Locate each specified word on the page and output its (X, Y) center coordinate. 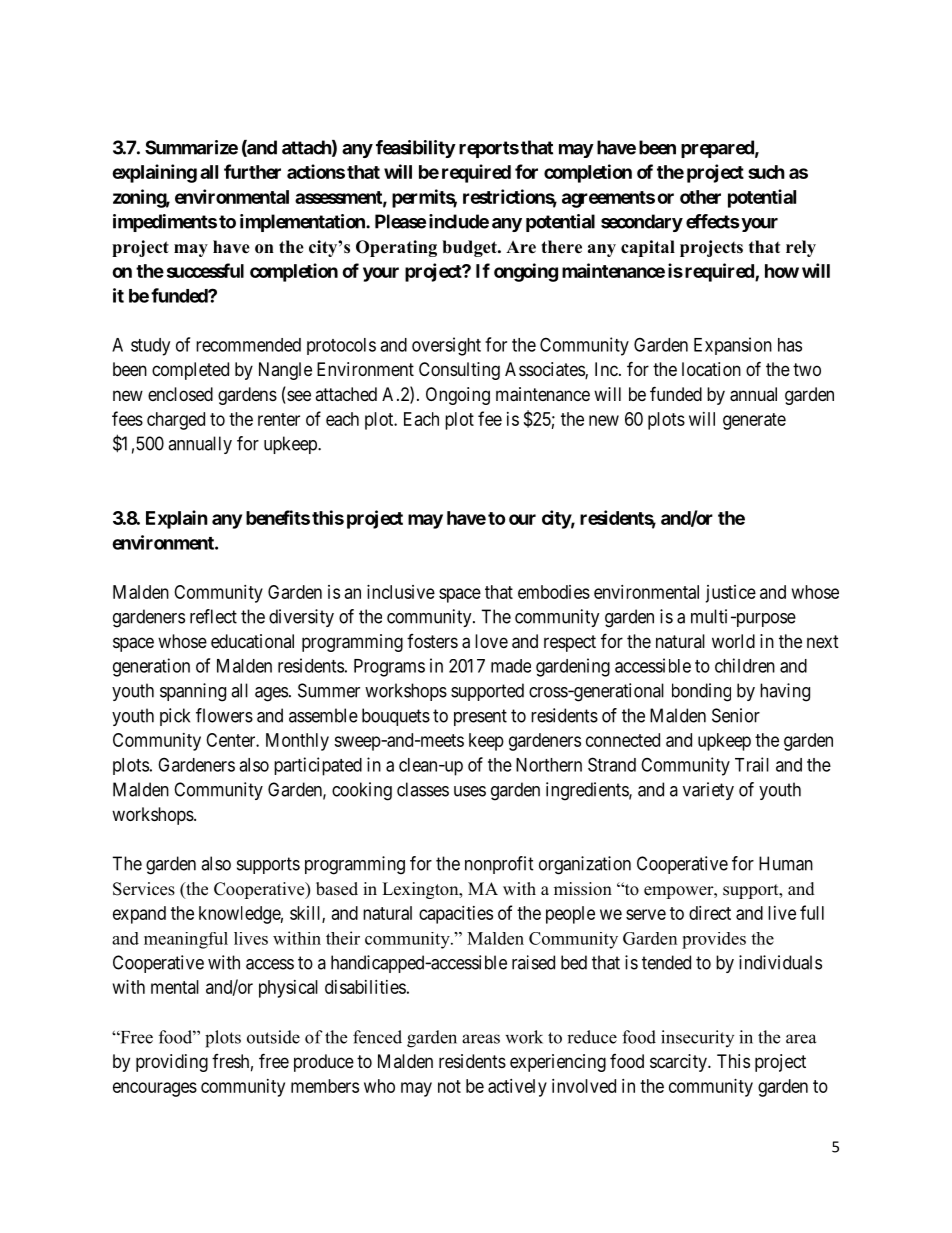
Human (786, 863)
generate (754, 421)
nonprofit (499, 865)
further (252, 171)
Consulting (459, 371)
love (491, 641)
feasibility (416, 149)
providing (172, 1063)
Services (144, 889)
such (766, 172)
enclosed (180, 394)
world (733, 641)
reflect (213, 616)
